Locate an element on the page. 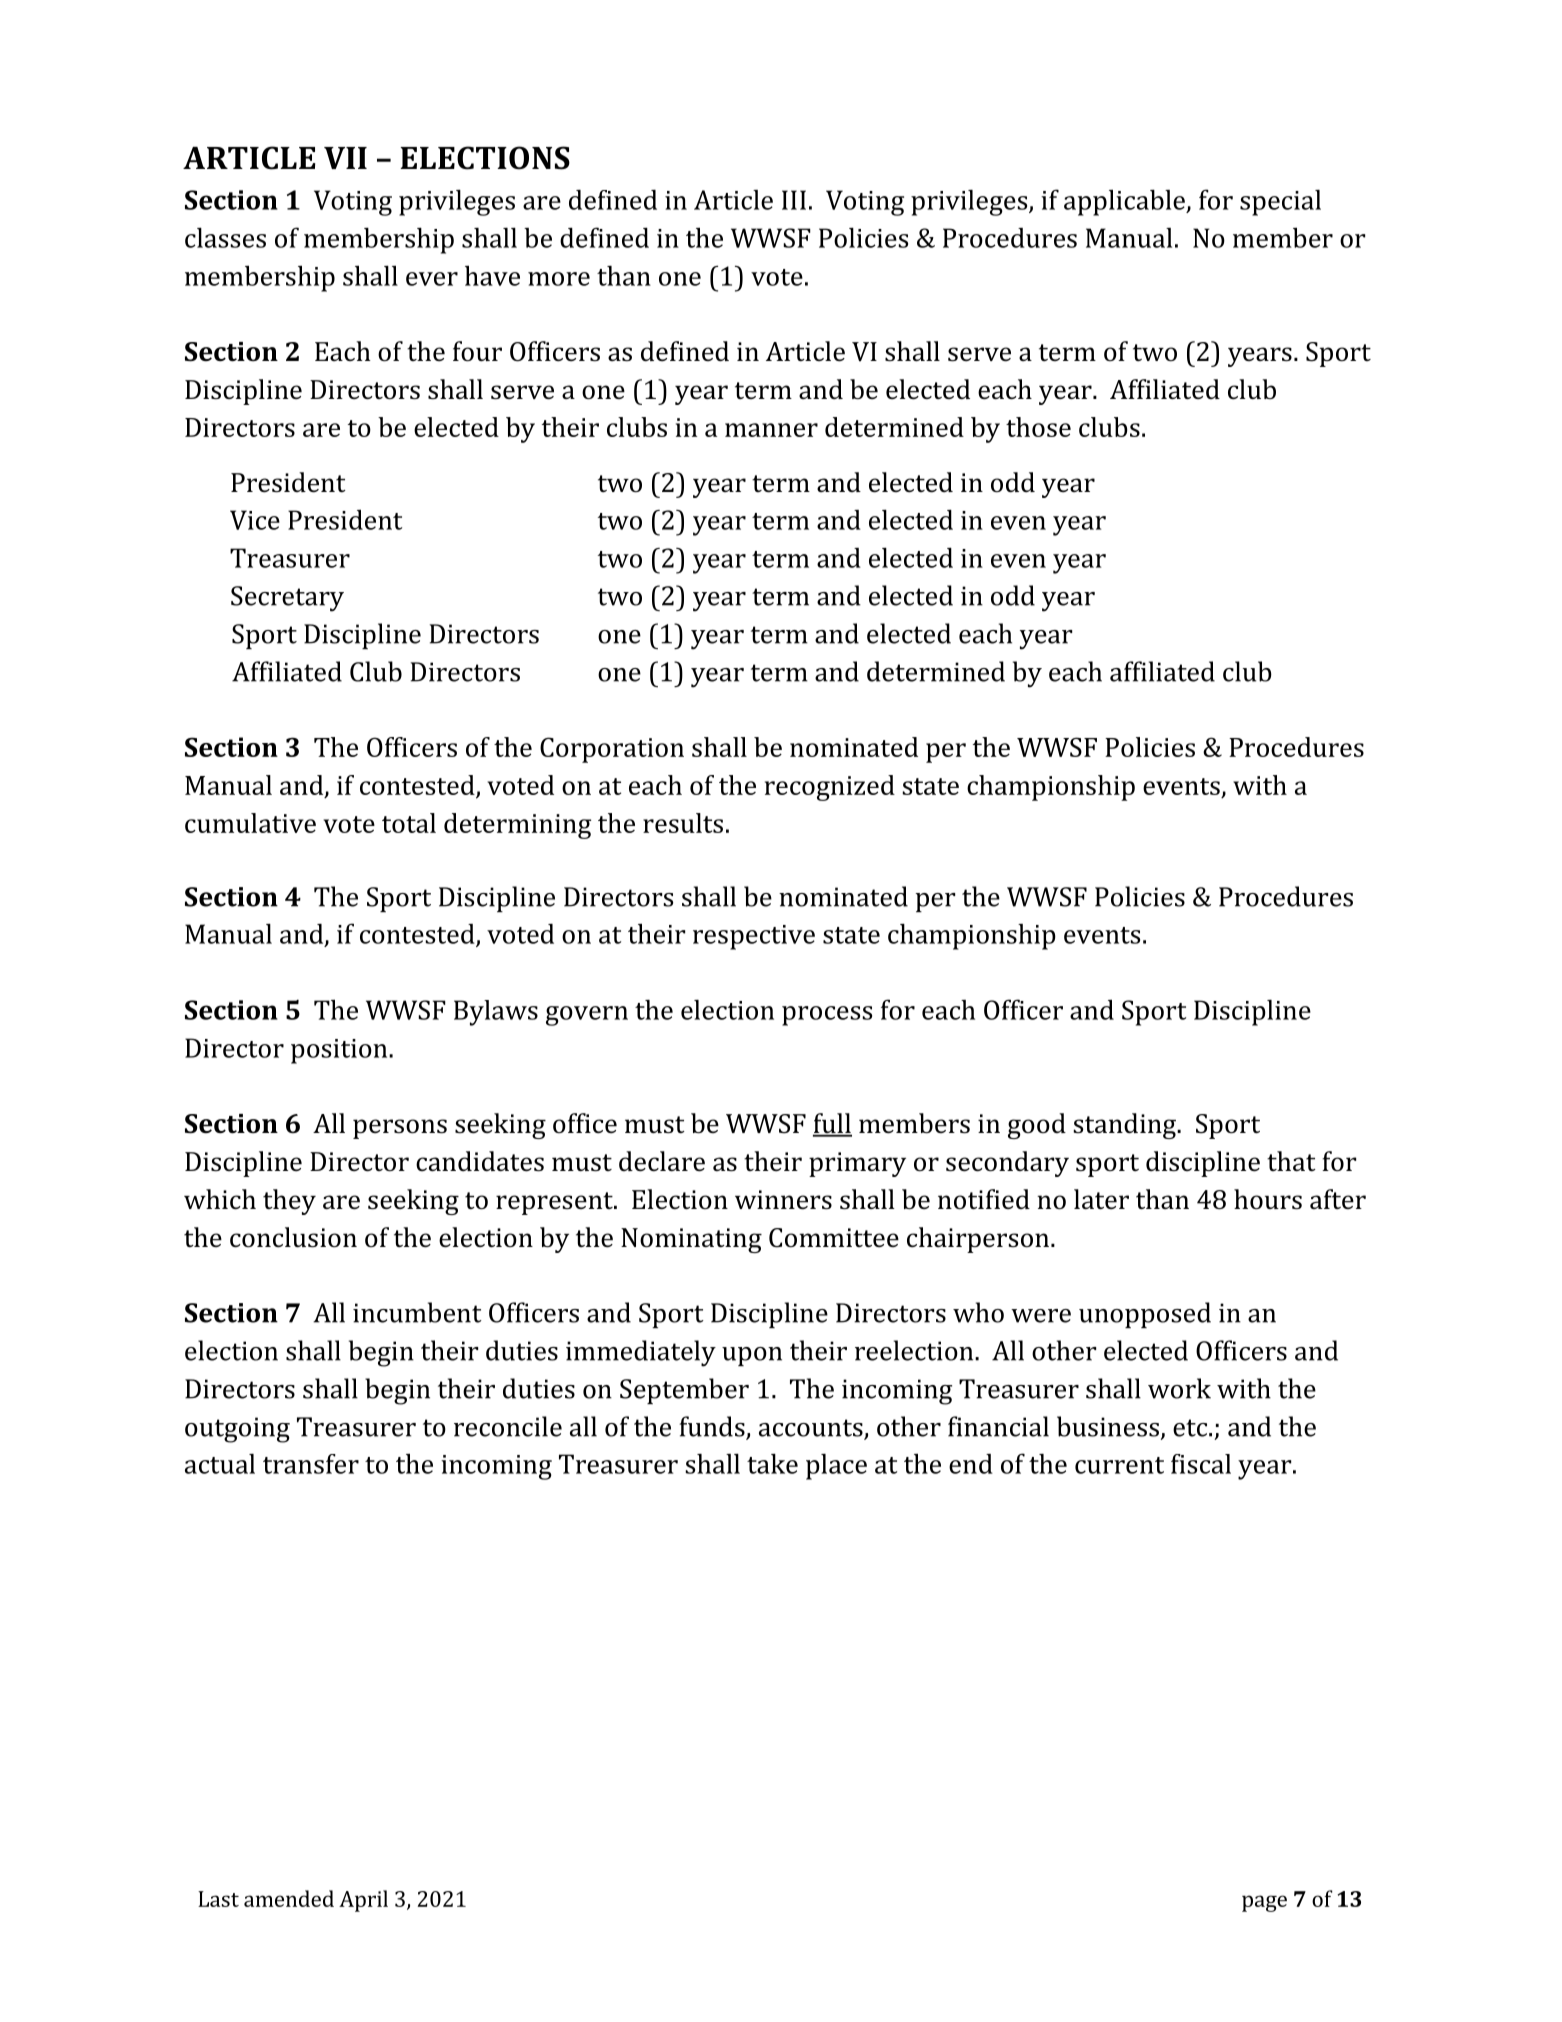 The width and height of the document is (1562, 2022). special is located at coordinates (1280, 202).
